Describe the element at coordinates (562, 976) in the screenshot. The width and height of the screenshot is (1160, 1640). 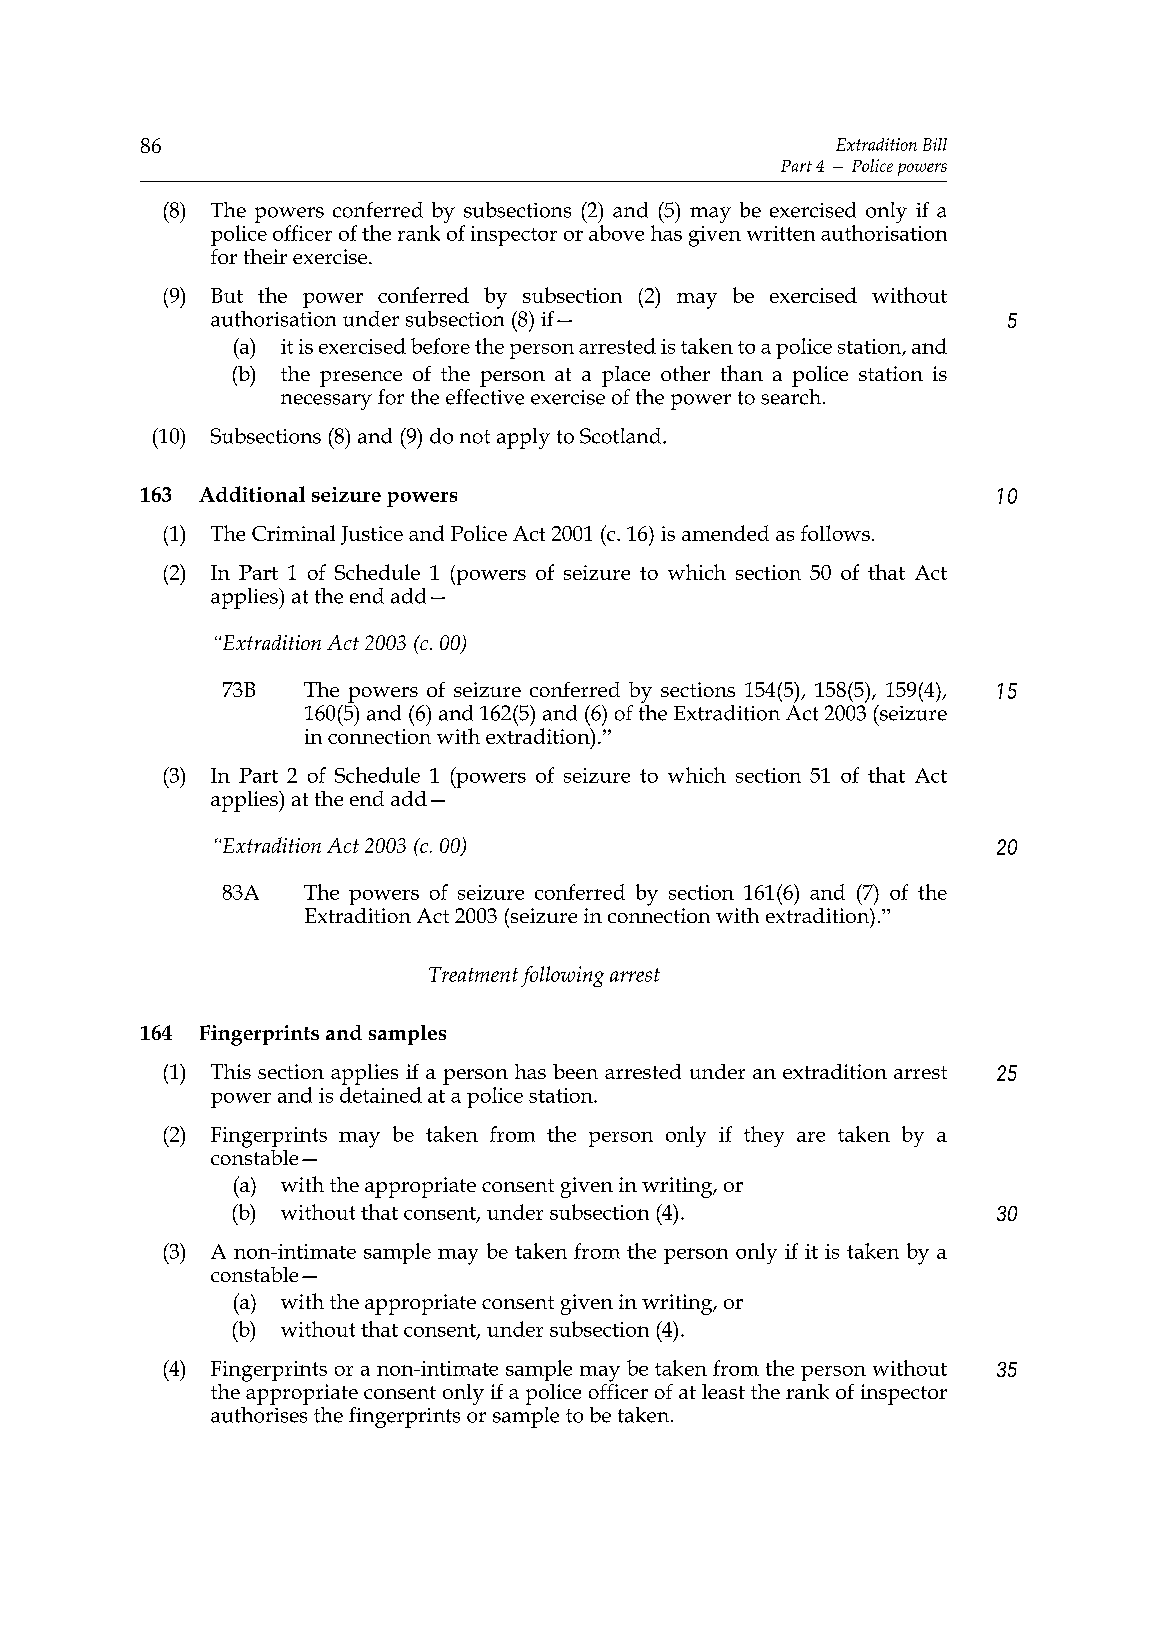
I see `following` at that location.
